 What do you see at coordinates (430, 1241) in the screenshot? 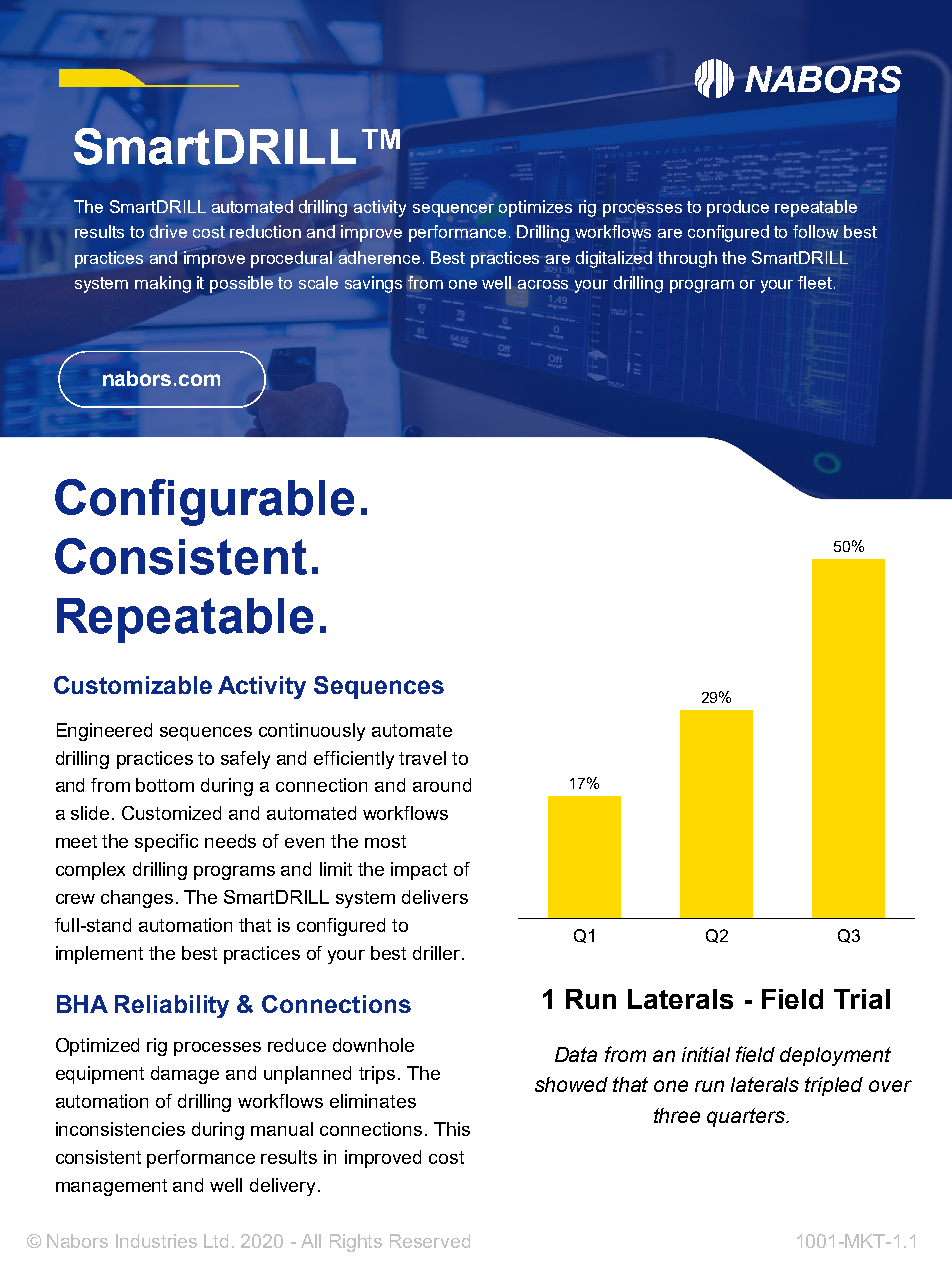
I see `Reserved` at bounding box center [430, 1241].
